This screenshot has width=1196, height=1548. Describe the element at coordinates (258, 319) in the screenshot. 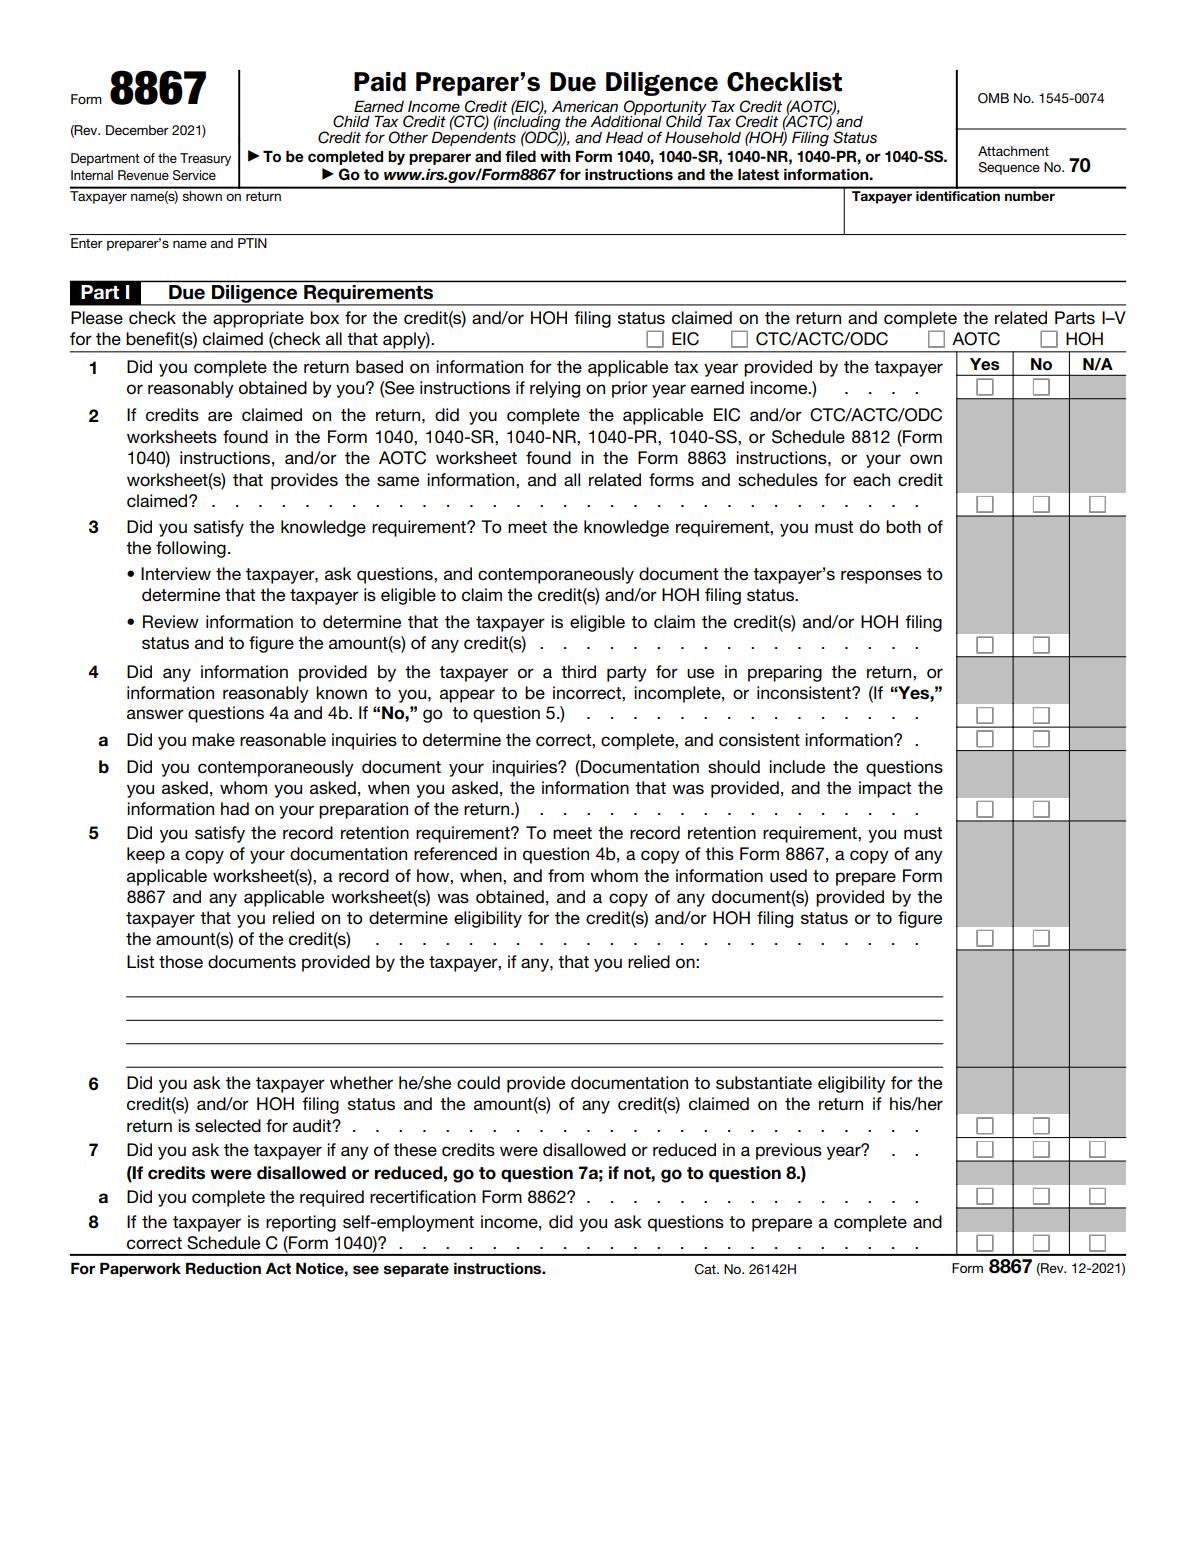

I see `appropriate` at that location.
